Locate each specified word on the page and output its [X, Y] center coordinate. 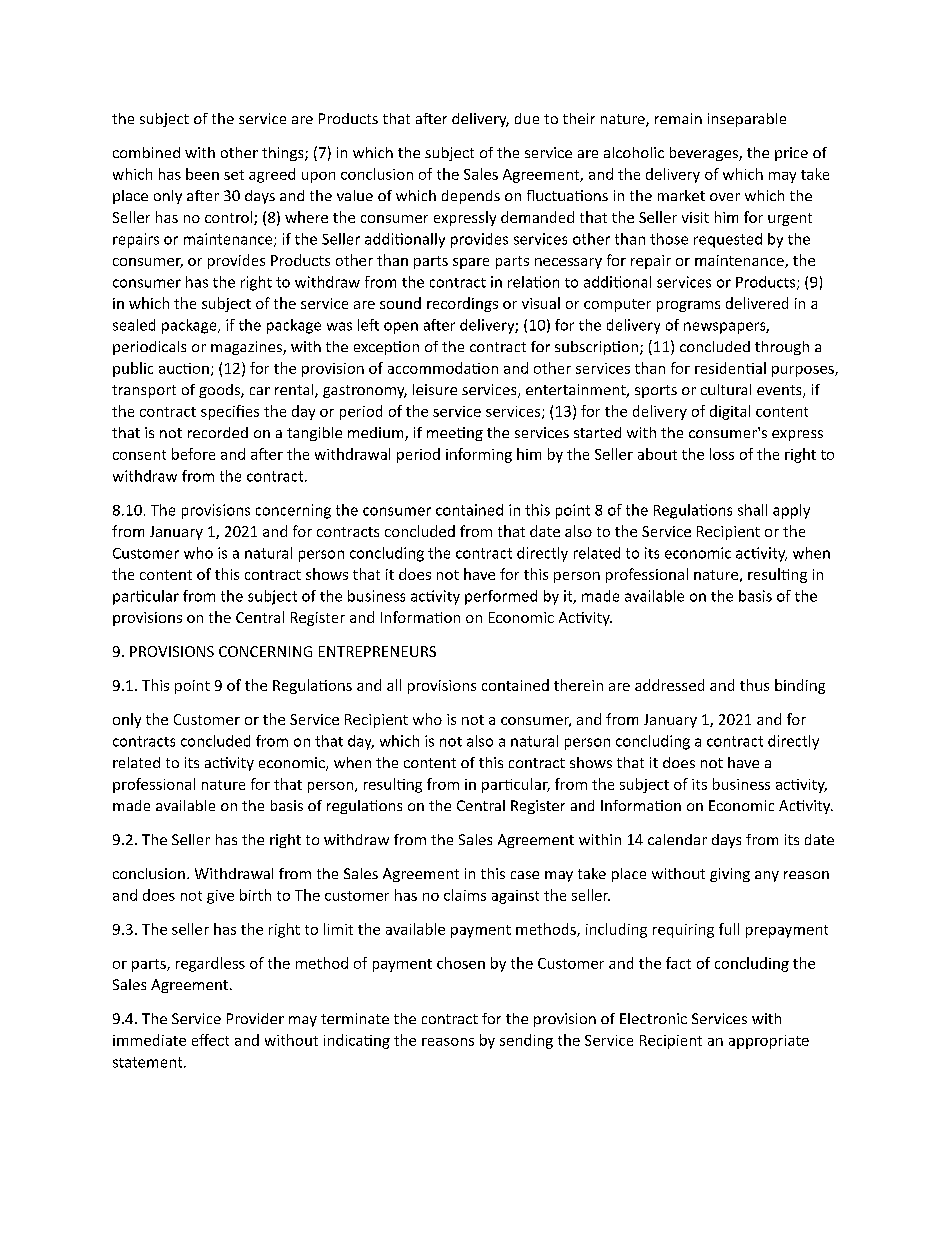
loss [722, 454]
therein [578, 685]
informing [479, 455]
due [527, 118]
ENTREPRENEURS [377, 651]
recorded [218, 432]
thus [754, 685]
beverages [705, 154]
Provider [255, 1018]
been [202, 174]
